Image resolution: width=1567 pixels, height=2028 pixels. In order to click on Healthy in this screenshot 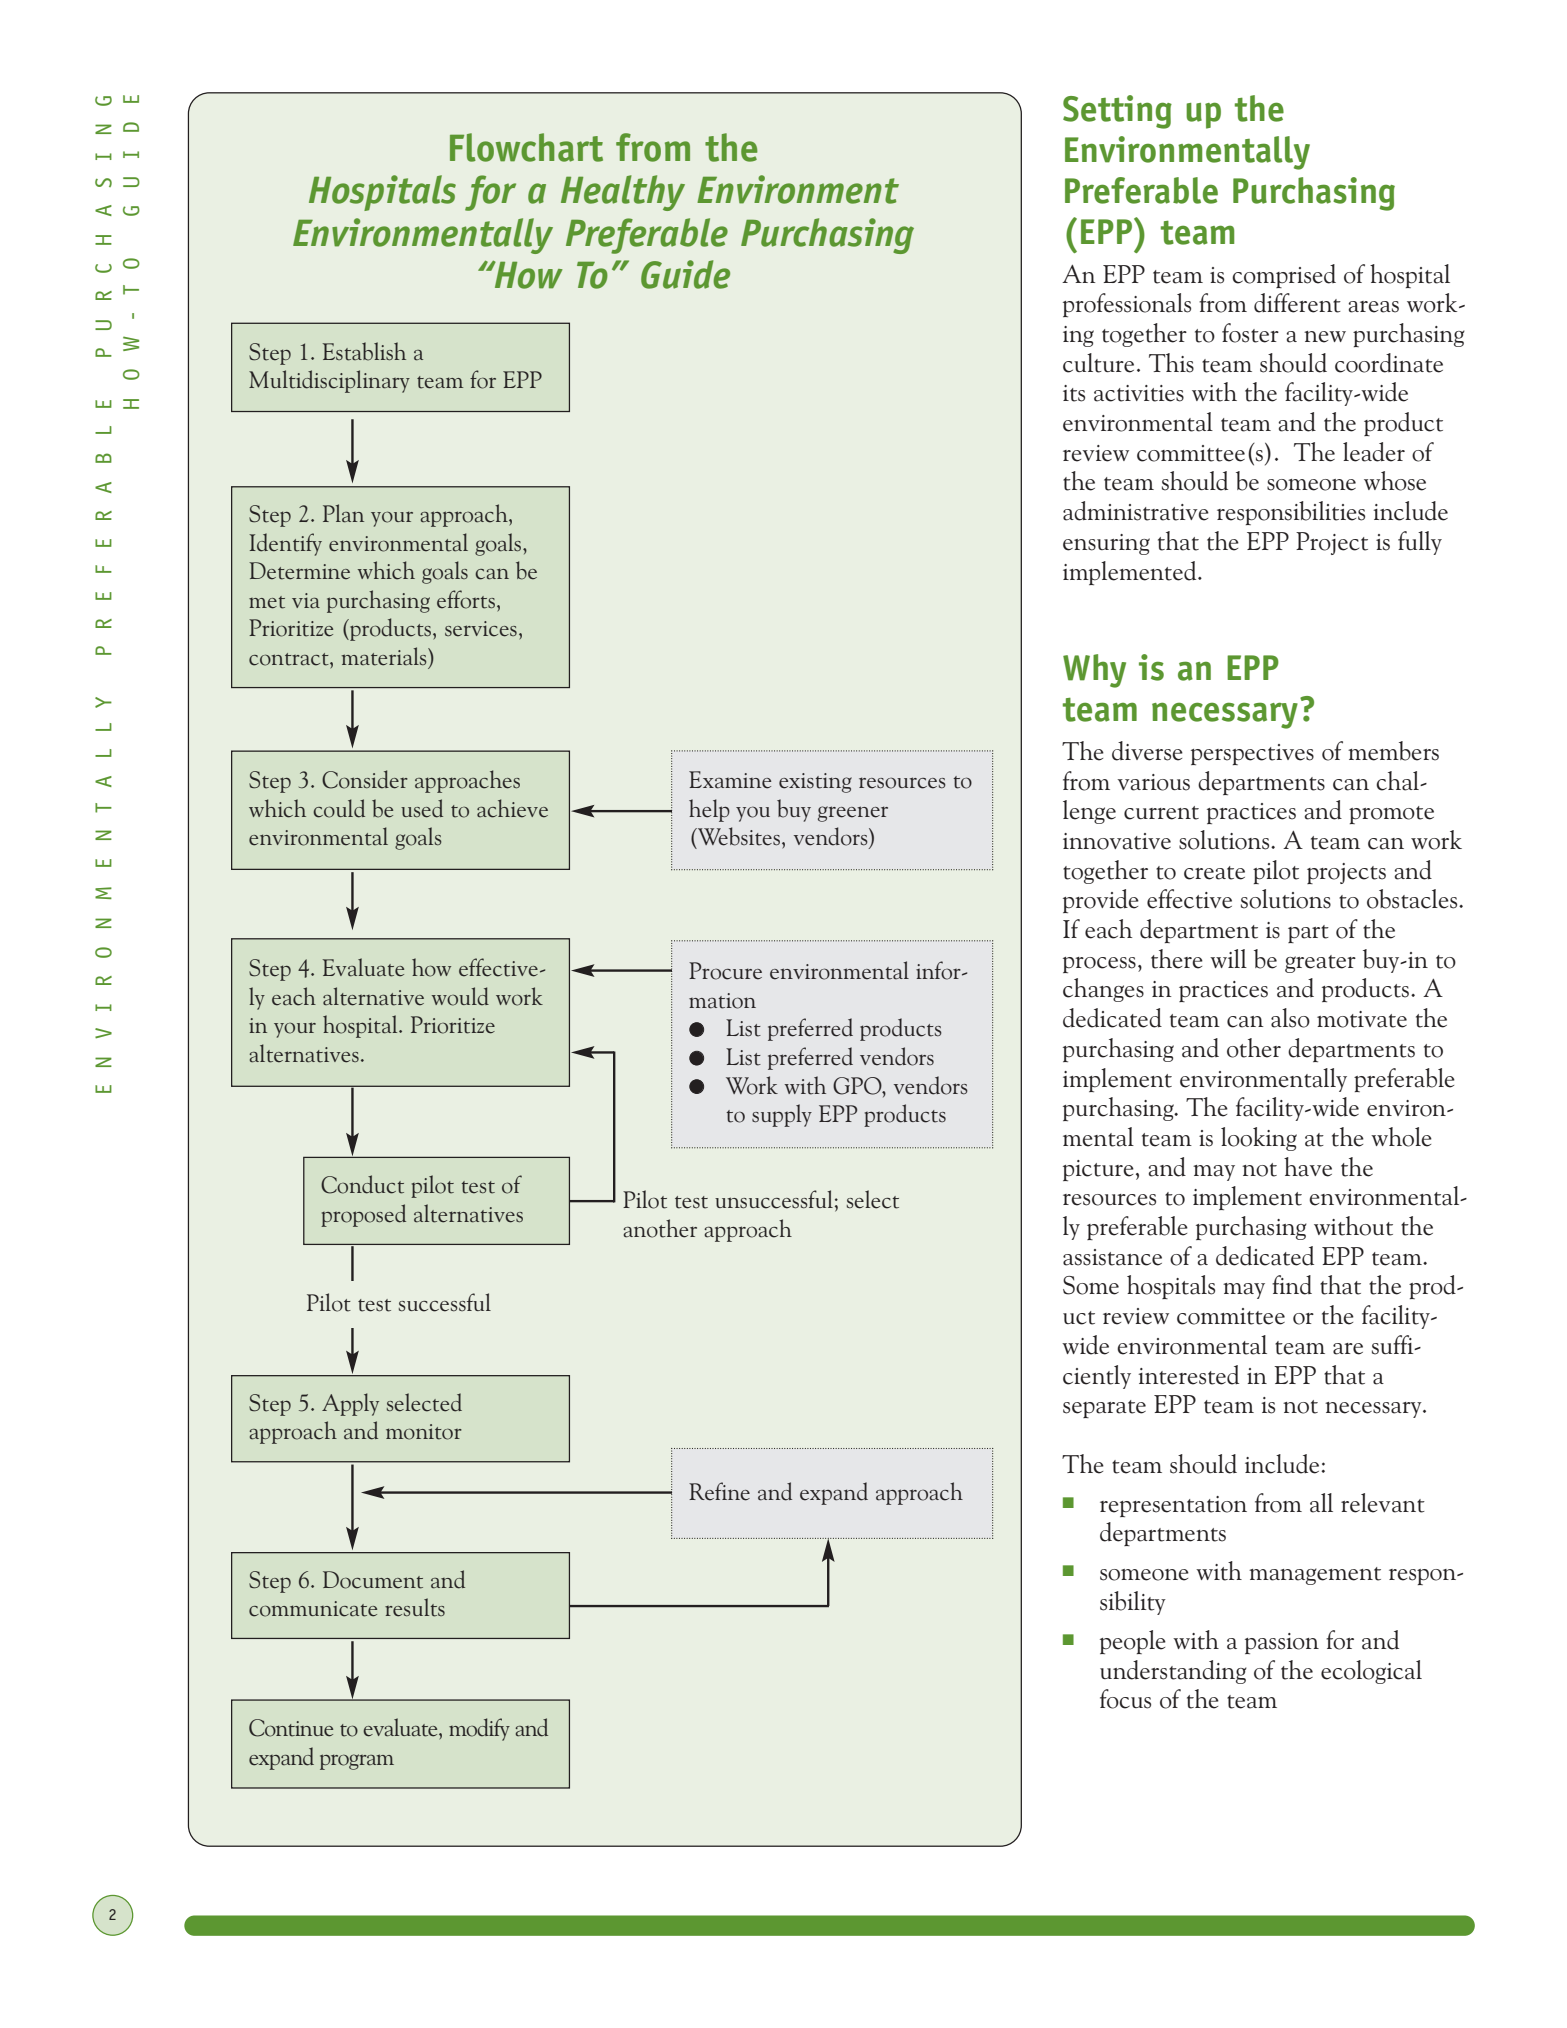, I will do `click(623, 193)`.
